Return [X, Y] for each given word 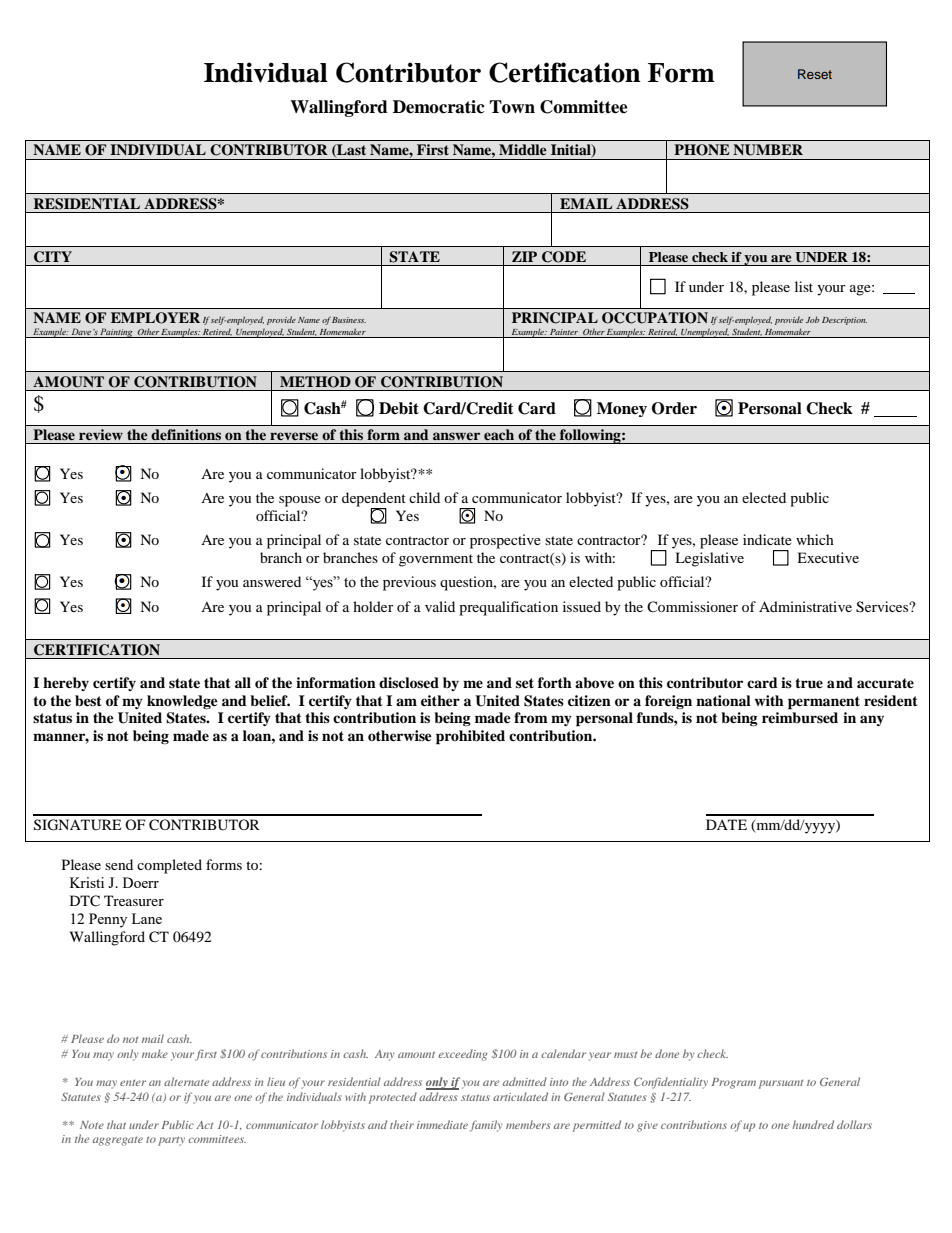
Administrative [805, 606]
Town [512, 107]
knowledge [182, 702]
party [171, 1141]
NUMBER [768, 150]
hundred [813, 1124]
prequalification [508, 608]
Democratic [439, 107]
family [486, 1126]
